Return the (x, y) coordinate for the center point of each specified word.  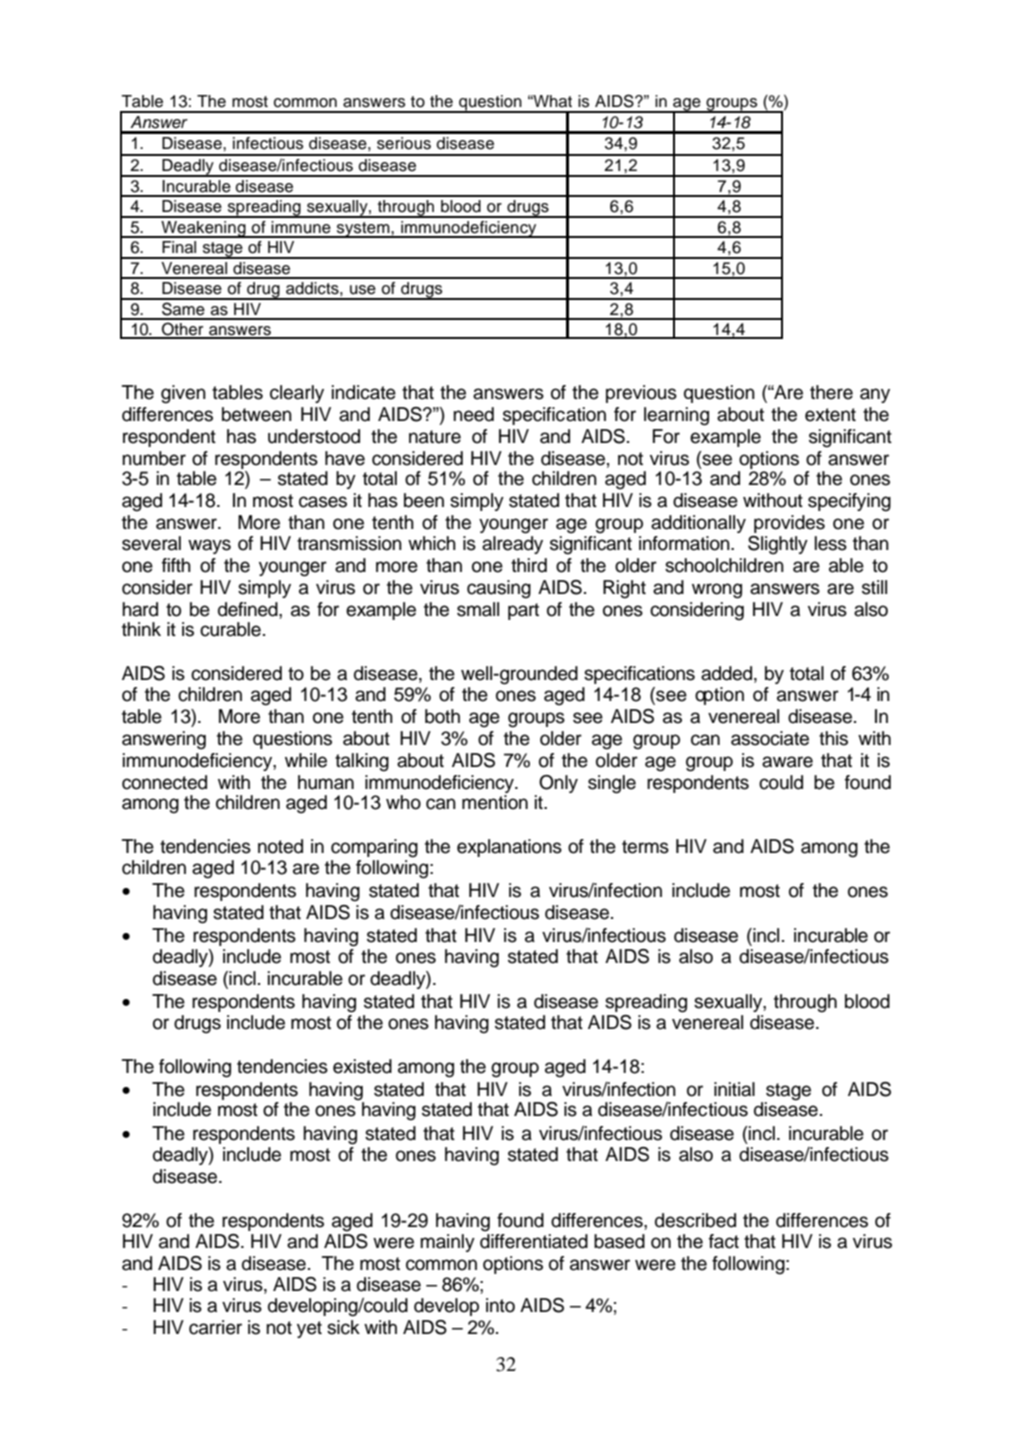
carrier (215, 1327)
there (831, 392)
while (306, 760)
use (363, 290)
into (500, 1305)
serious (404, 143)
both (442, 716)
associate (770, 738)
